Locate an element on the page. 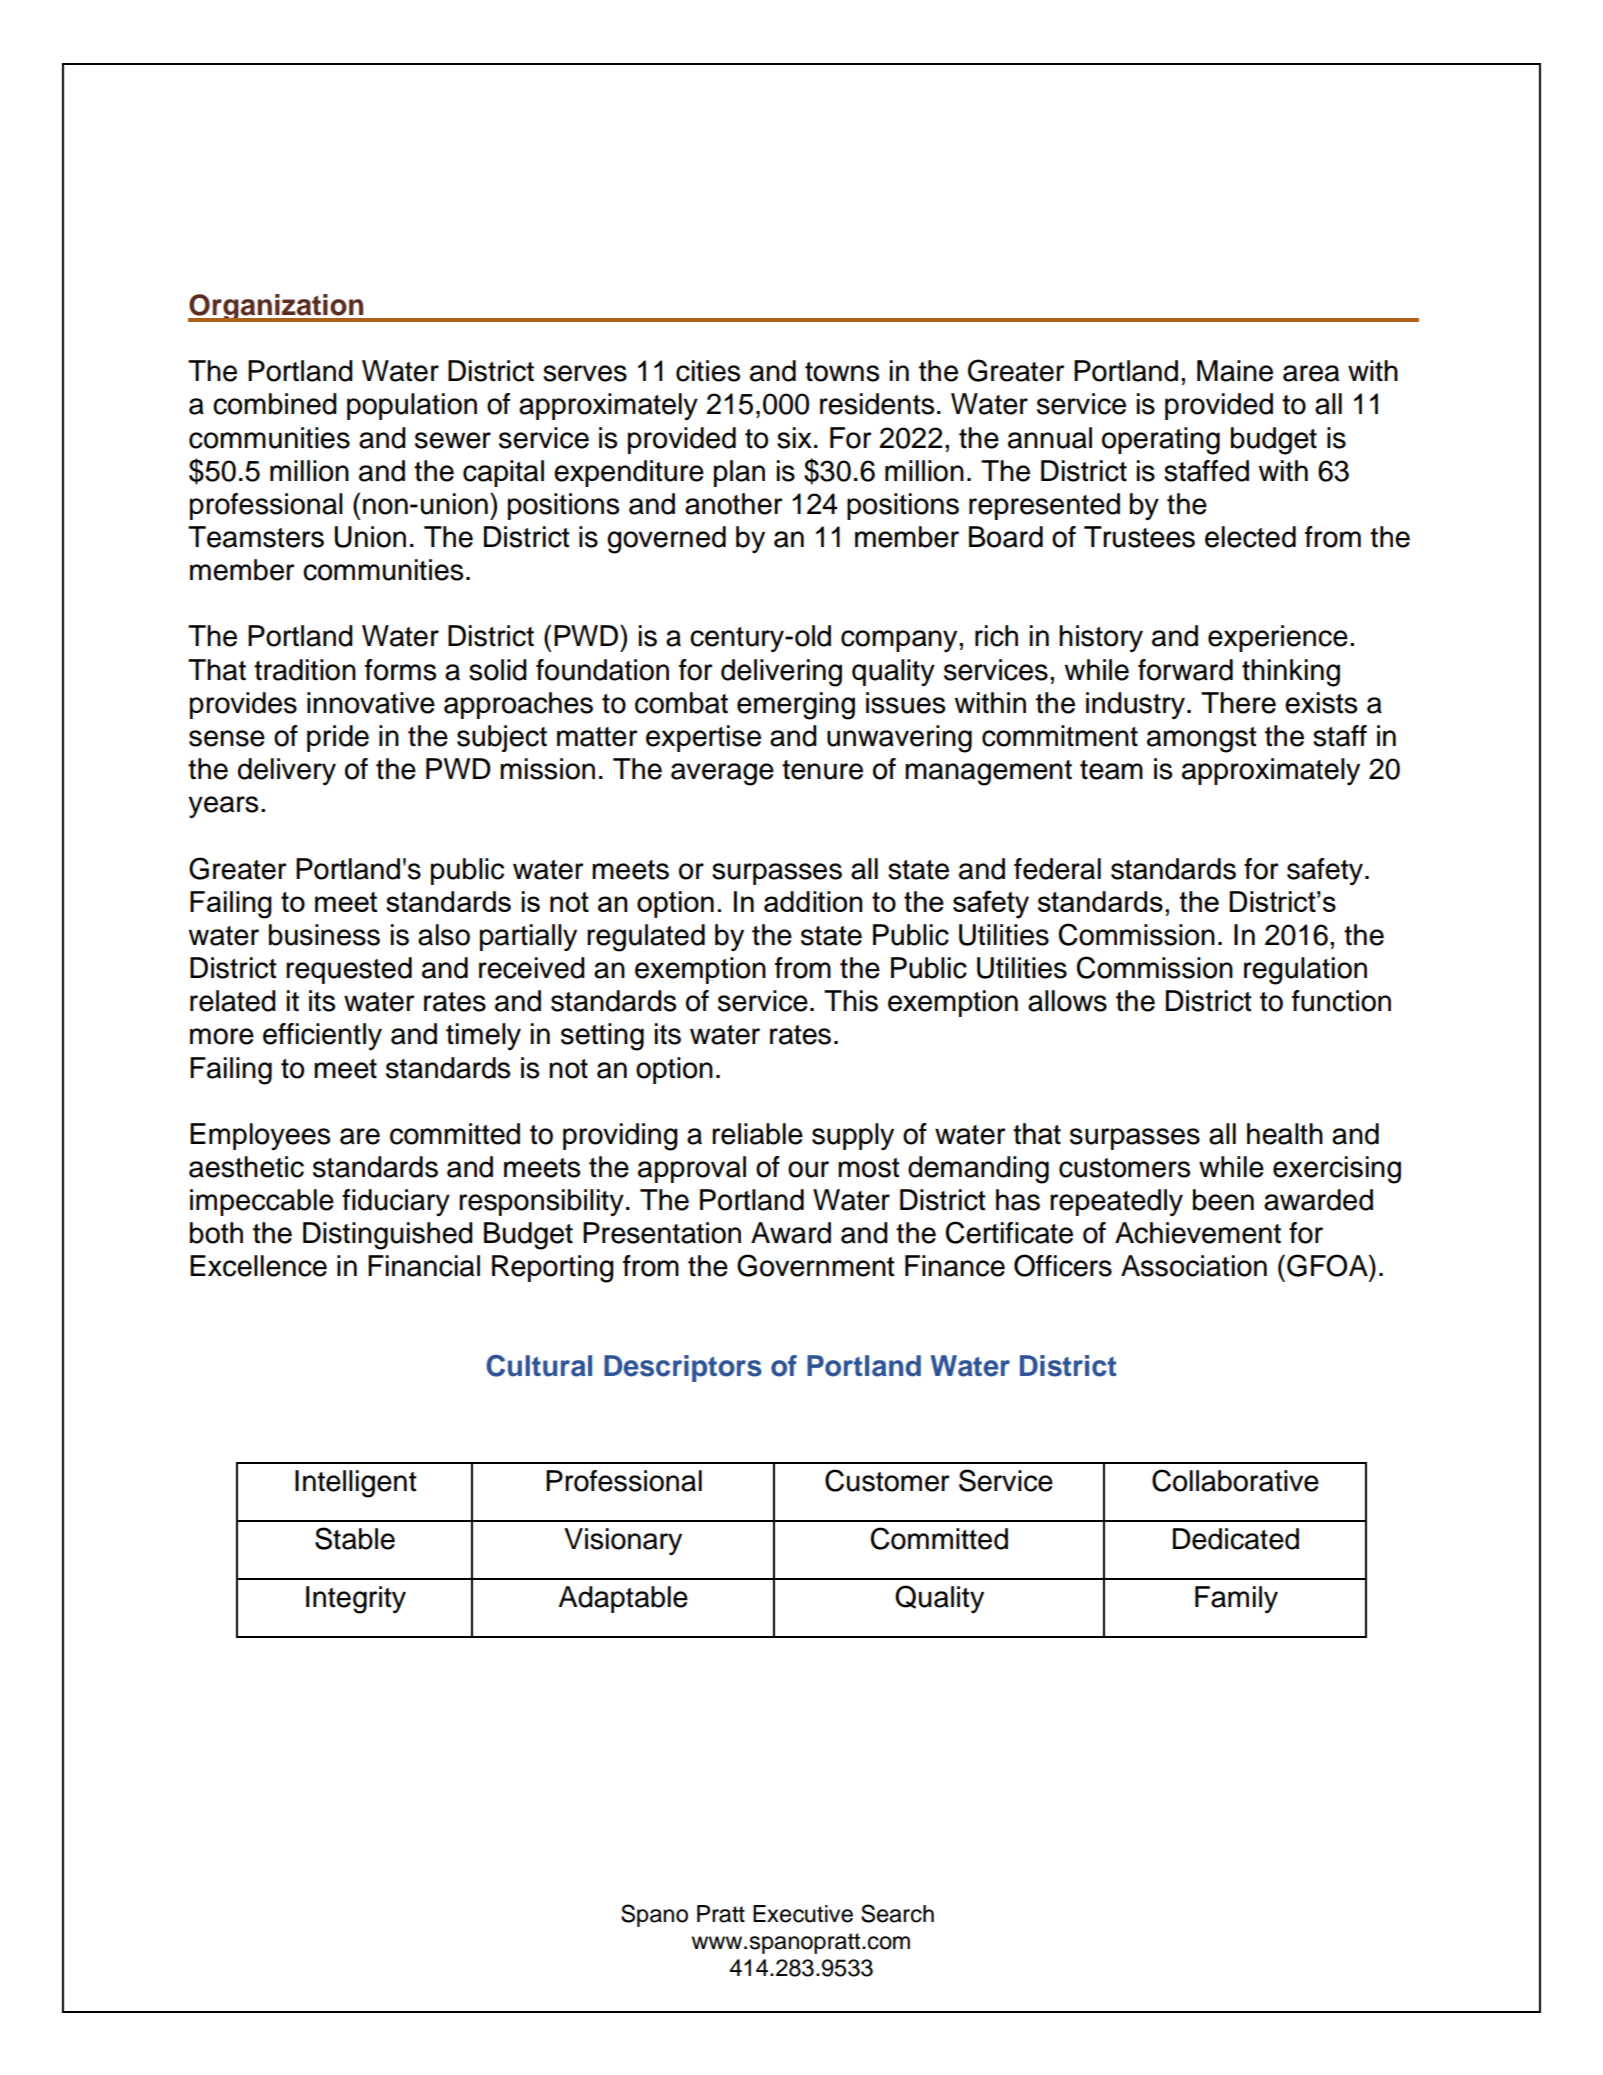 Image resolution: width=1603 pixels, height=2075 pixels. addition is located at coordinates (813, 901).
